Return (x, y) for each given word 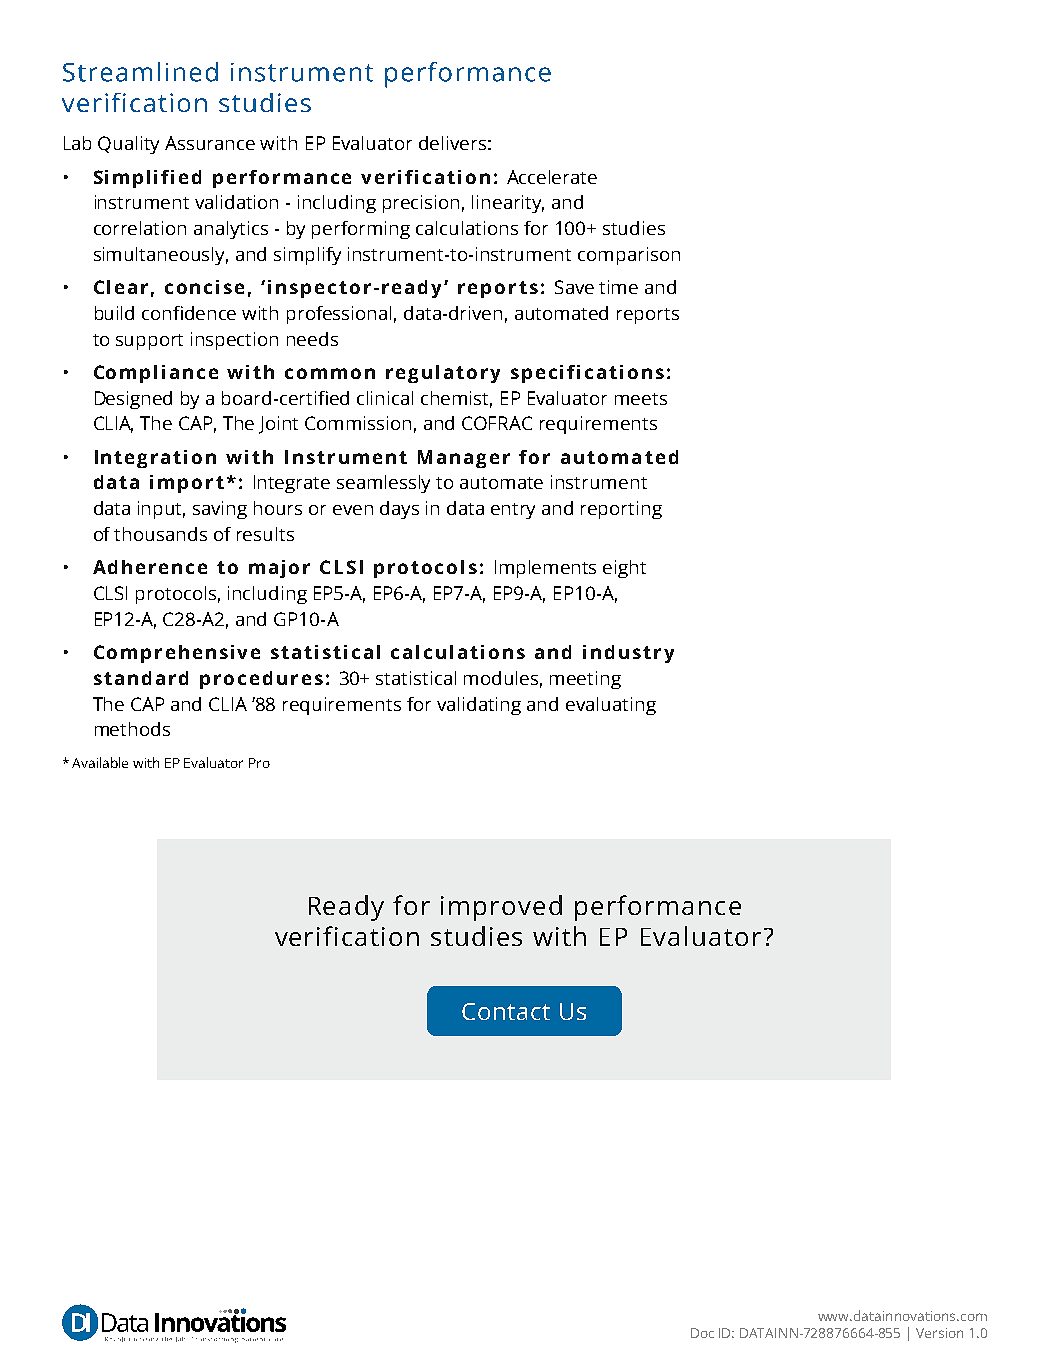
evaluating (611, 706)
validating (479, 706)
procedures (261, 680)
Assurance (210, 143)
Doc (702, 1333)
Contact (506, 1011)
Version (939, 1333)
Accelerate (552, 177)
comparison (629, 256)
